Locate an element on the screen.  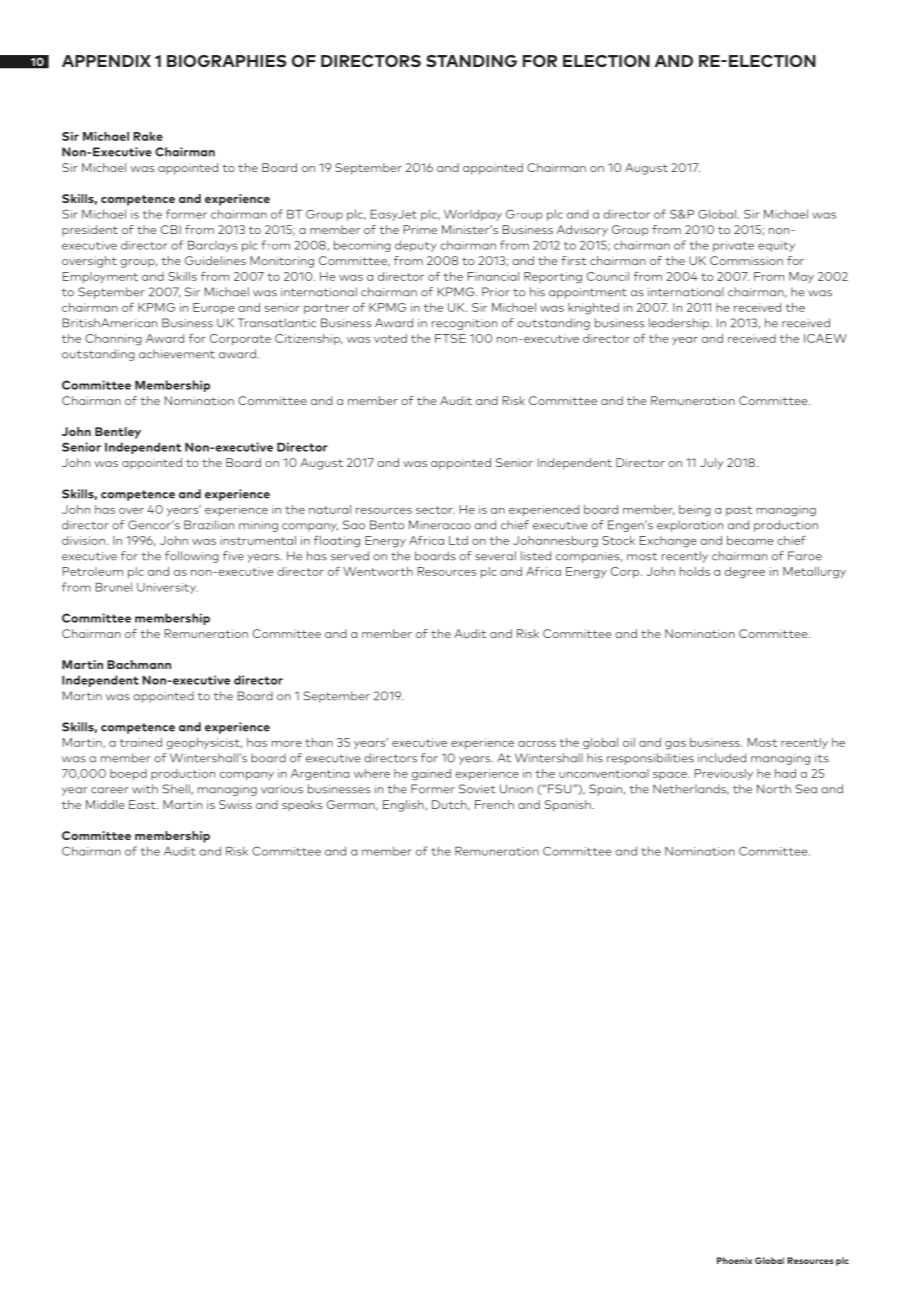
July is located at coordinates (712, 464).
